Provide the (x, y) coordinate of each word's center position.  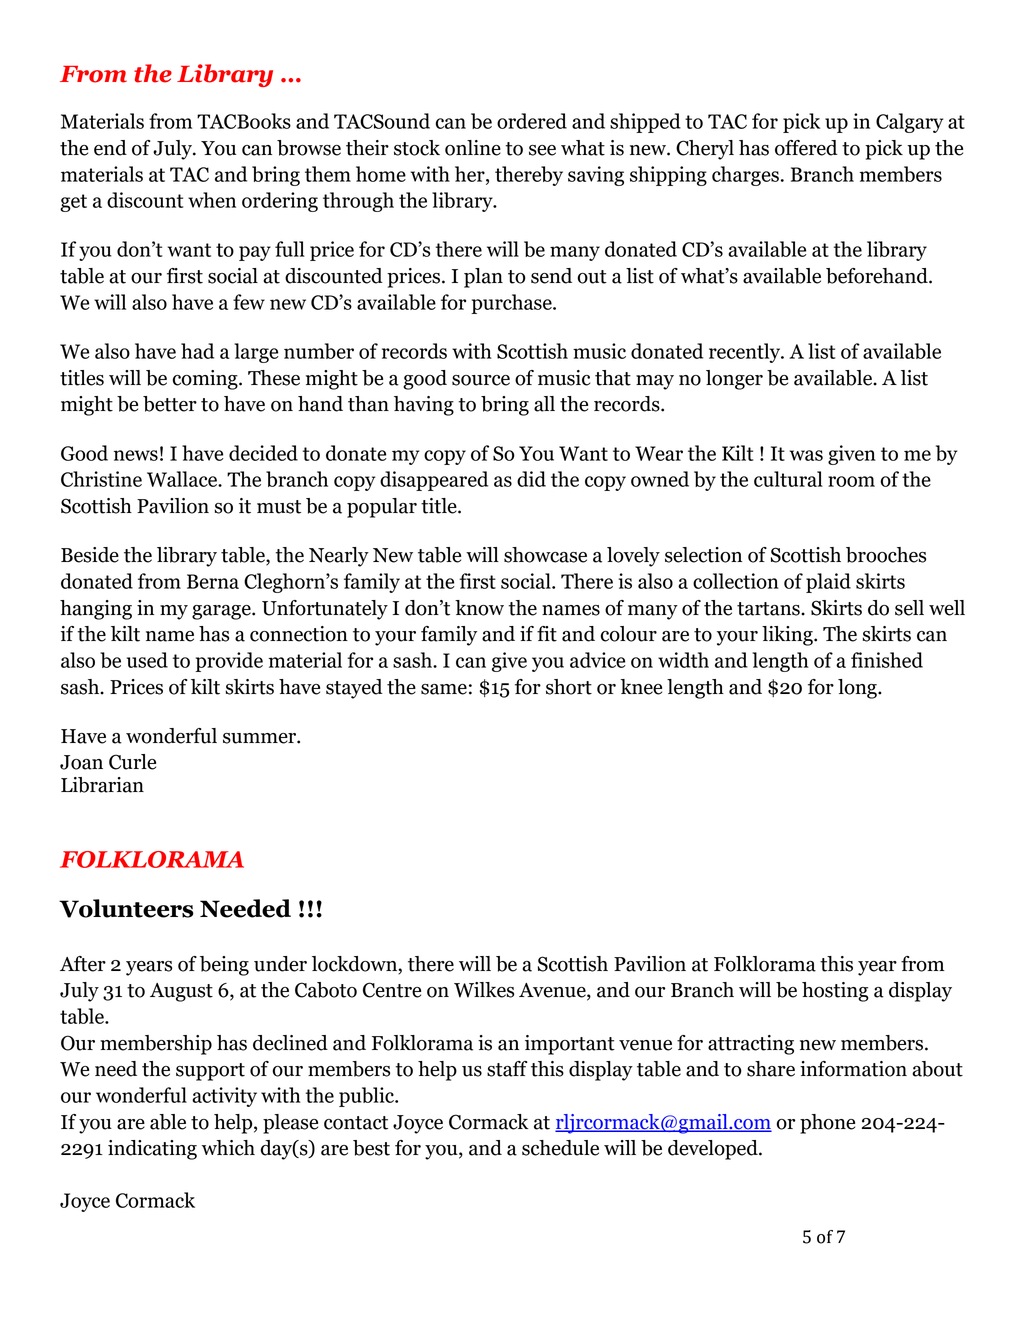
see (542, 150)
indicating (152, 1150)
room (851, 481)
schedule (560, 1148)
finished (887, 660)
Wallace (183, 479)
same (444, 689)
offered (806, 148)
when (212, 200)
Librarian (102, 785)
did (531, 479)
